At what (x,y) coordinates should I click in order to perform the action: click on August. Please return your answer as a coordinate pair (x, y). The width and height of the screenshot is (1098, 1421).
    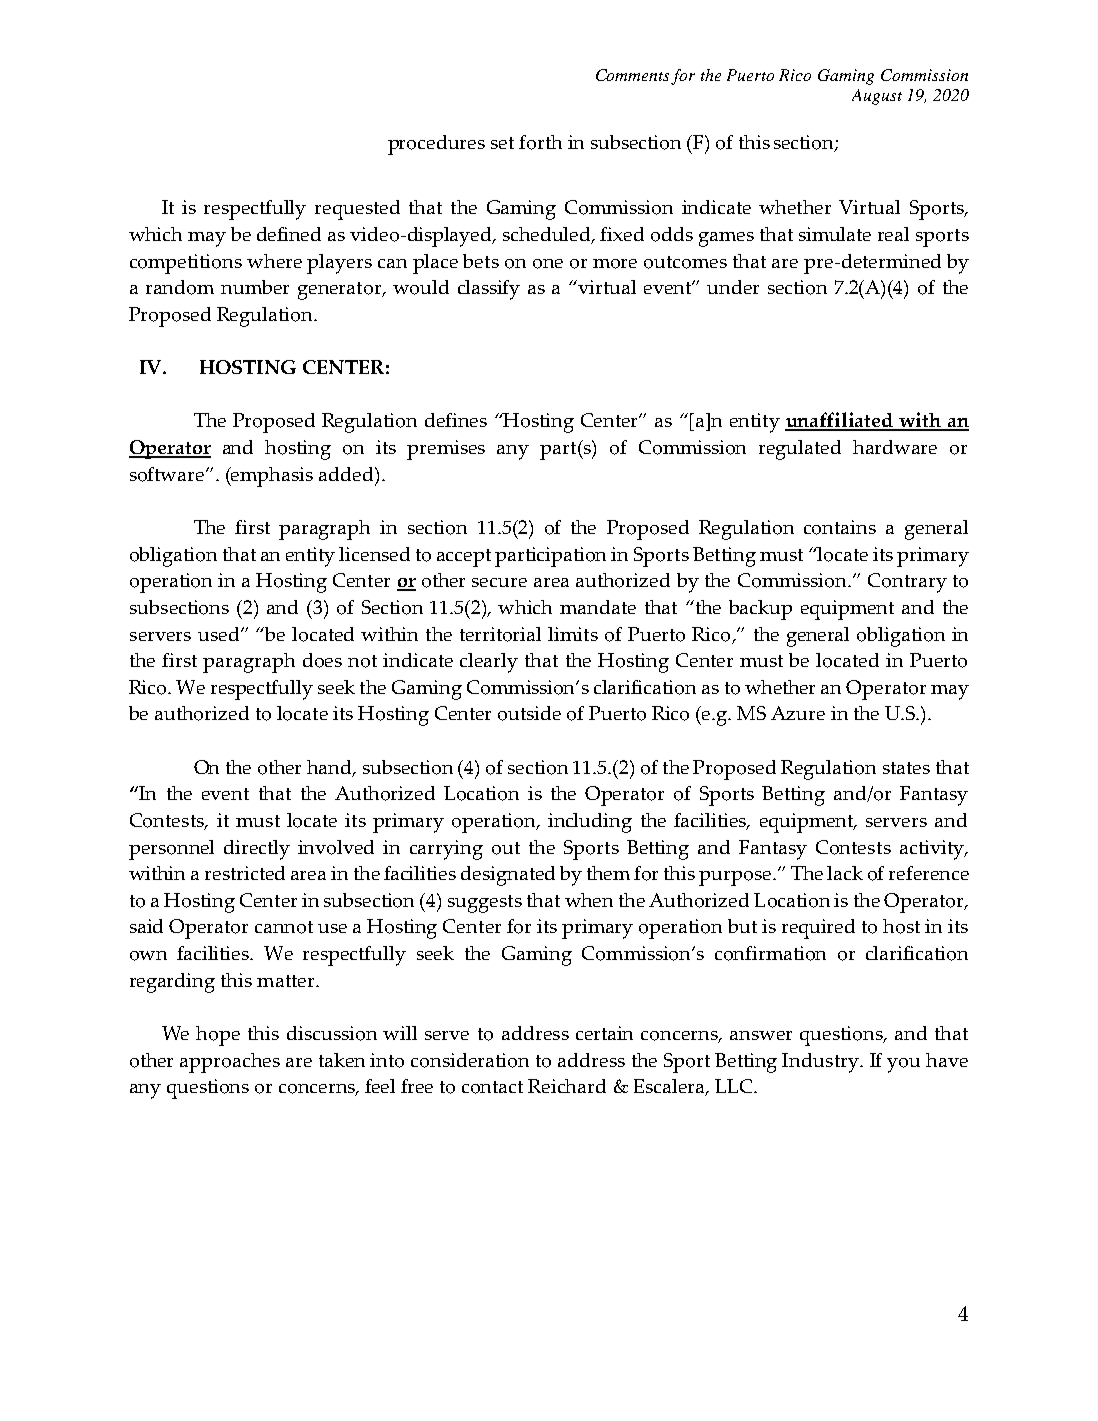
    Looking at the image, I should click on (877, 97).
